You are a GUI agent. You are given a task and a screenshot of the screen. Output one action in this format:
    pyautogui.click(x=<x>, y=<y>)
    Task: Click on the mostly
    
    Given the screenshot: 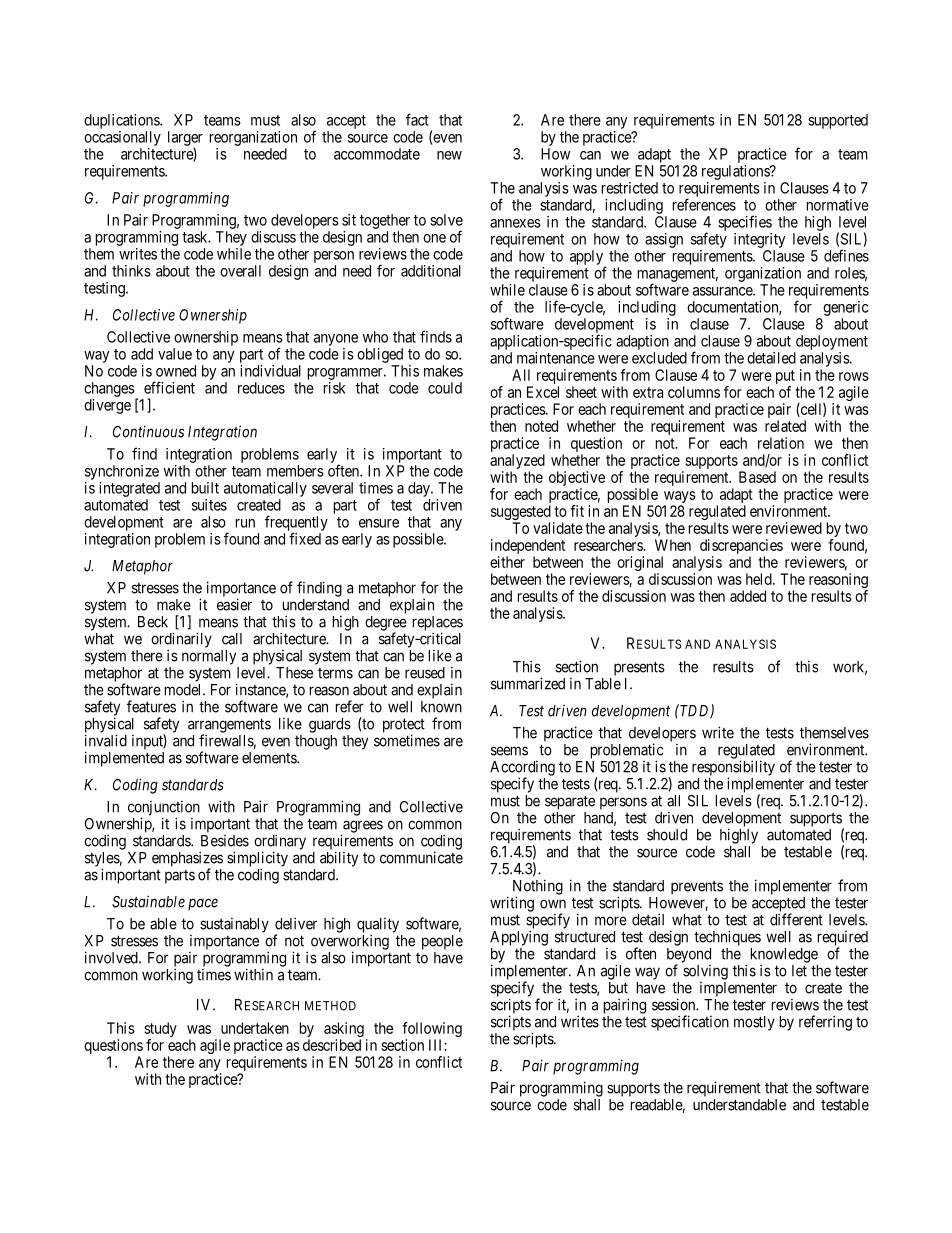 What is the action you would take?
    pyautogui.click(x=754, y=1023)
